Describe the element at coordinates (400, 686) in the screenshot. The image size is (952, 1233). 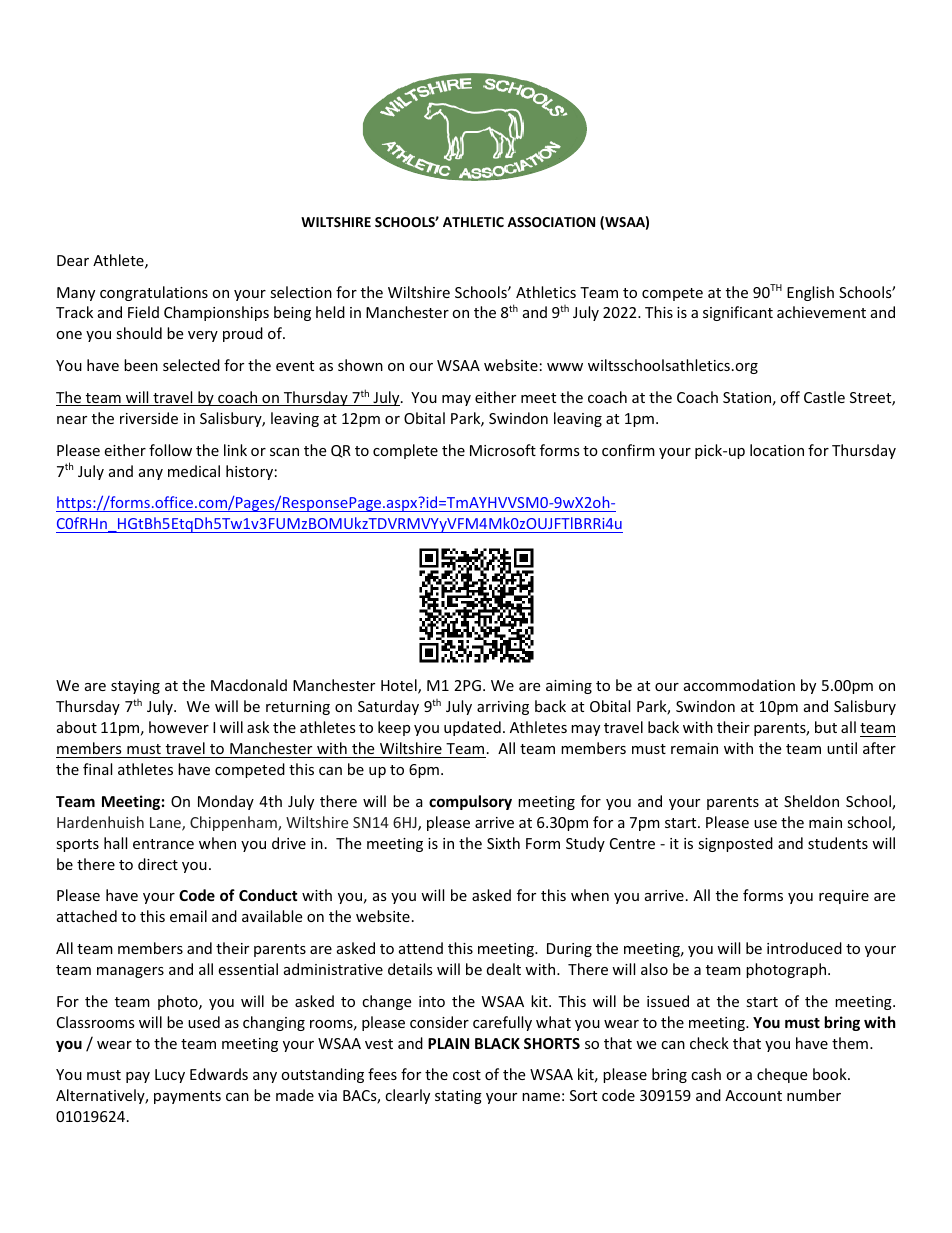
I see `Hotel` at that location.
